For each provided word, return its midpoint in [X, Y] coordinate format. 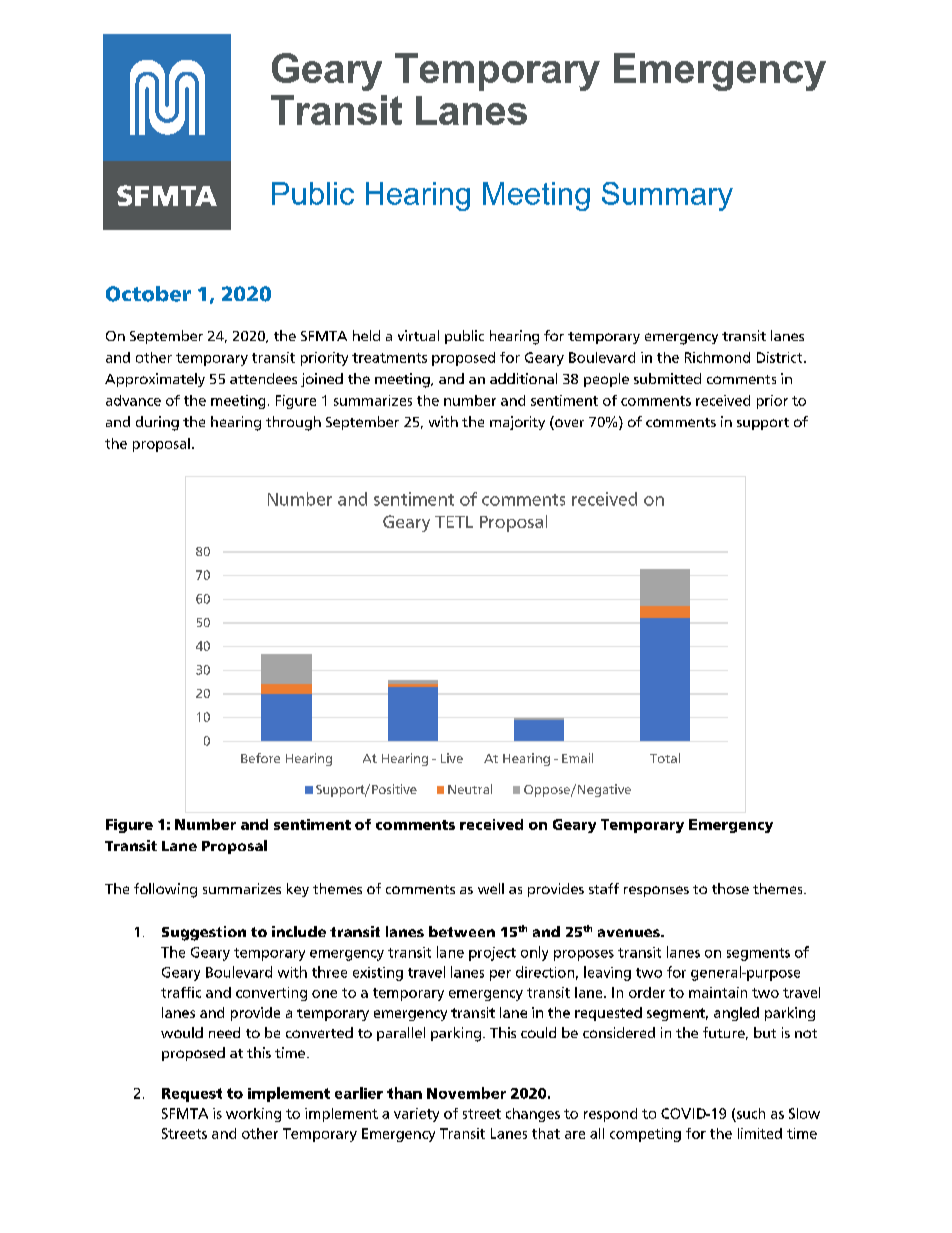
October [148, 294]
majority [517, 423]
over [568, 424]
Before [260, 758]
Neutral [470, 789]
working [253, 1115]
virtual [418, 335]
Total [665, 758]
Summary [667, 196]
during [157, 423]
